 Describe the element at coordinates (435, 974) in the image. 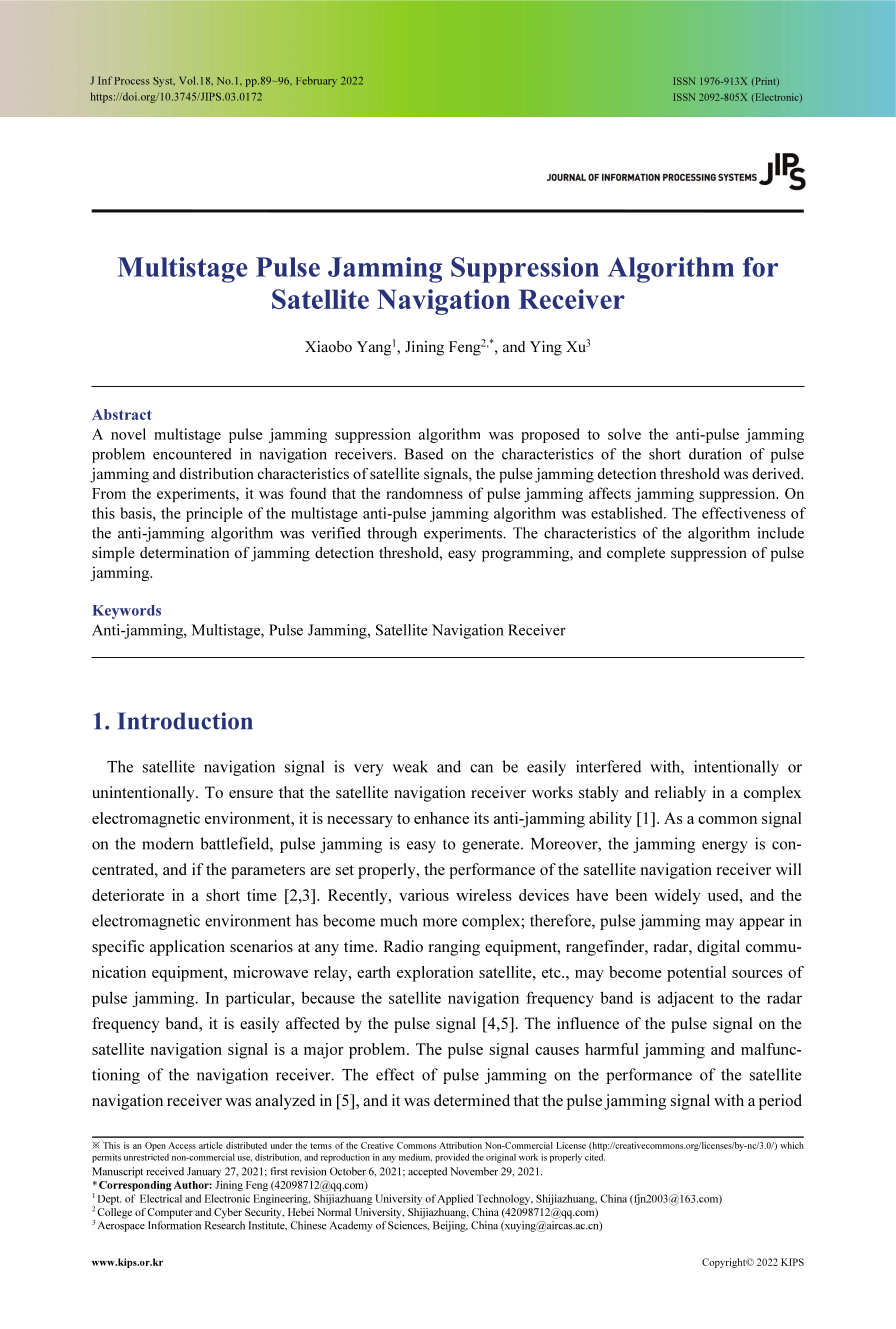

I see `exploration` at that location.
